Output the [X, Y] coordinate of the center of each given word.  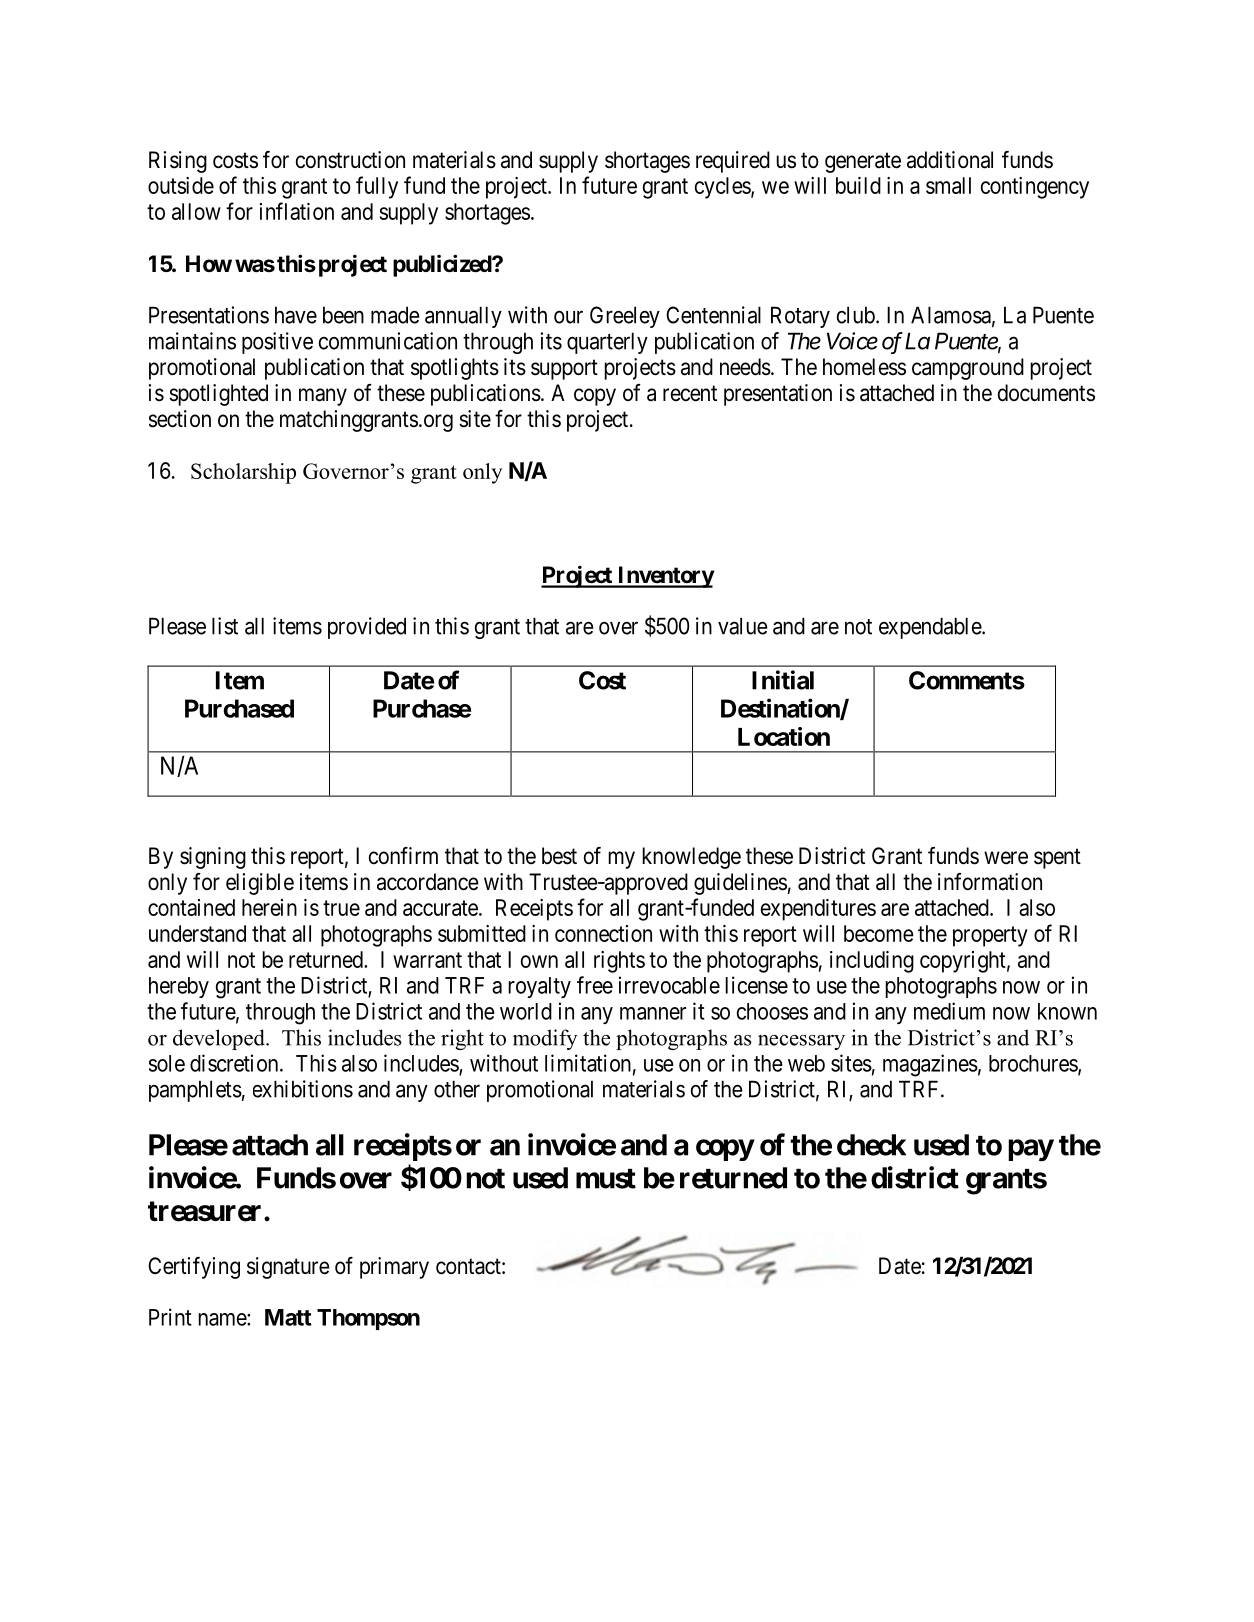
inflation [297, 211]
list [225, 626]
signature [288, 1268]
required [733, 162]
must [606, 1179]
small [948, 185]
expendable [931, 628]
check [871, 1145]
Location [784, 736]
